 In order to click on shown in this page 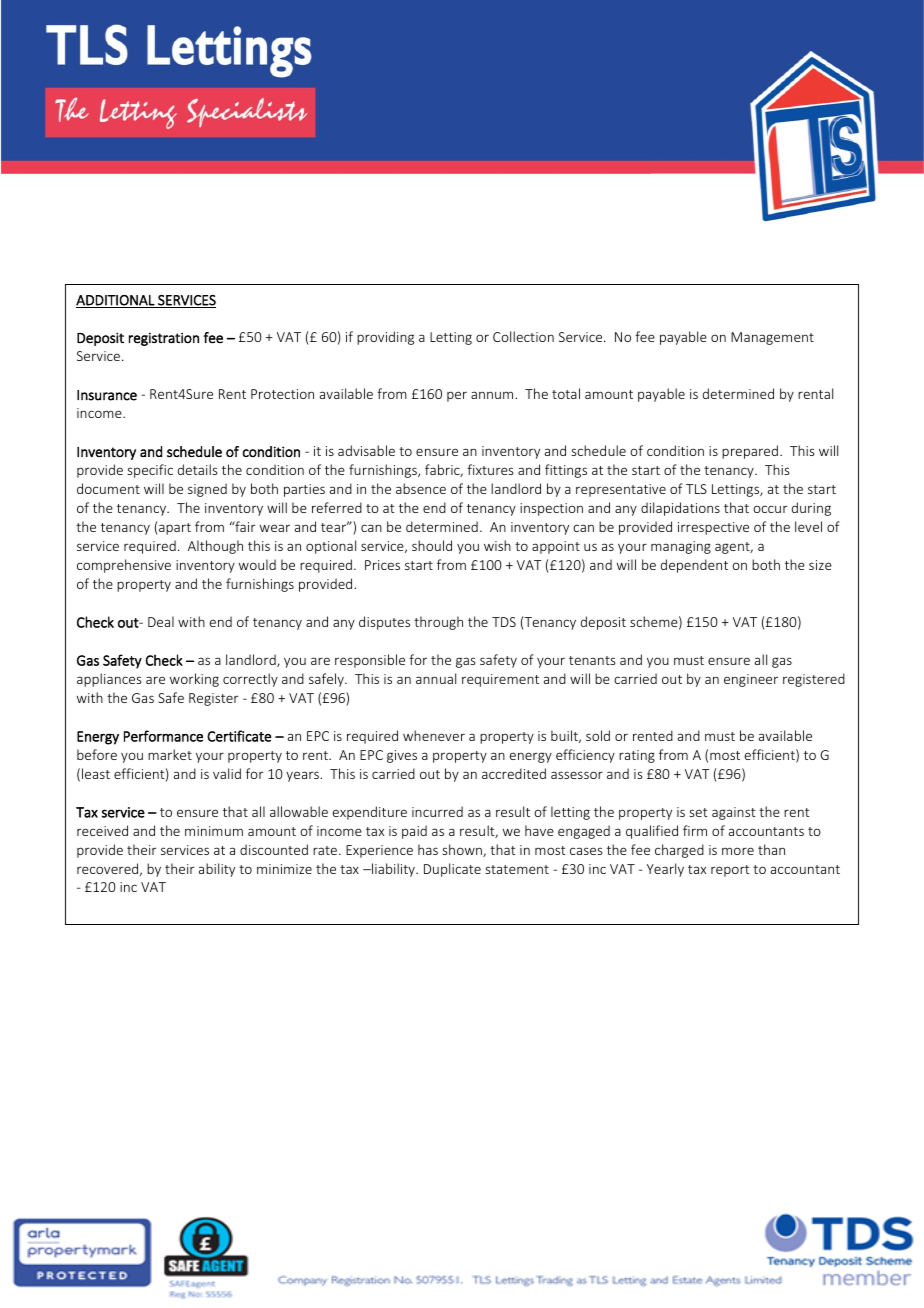, I will do `click(463, 850)`.
